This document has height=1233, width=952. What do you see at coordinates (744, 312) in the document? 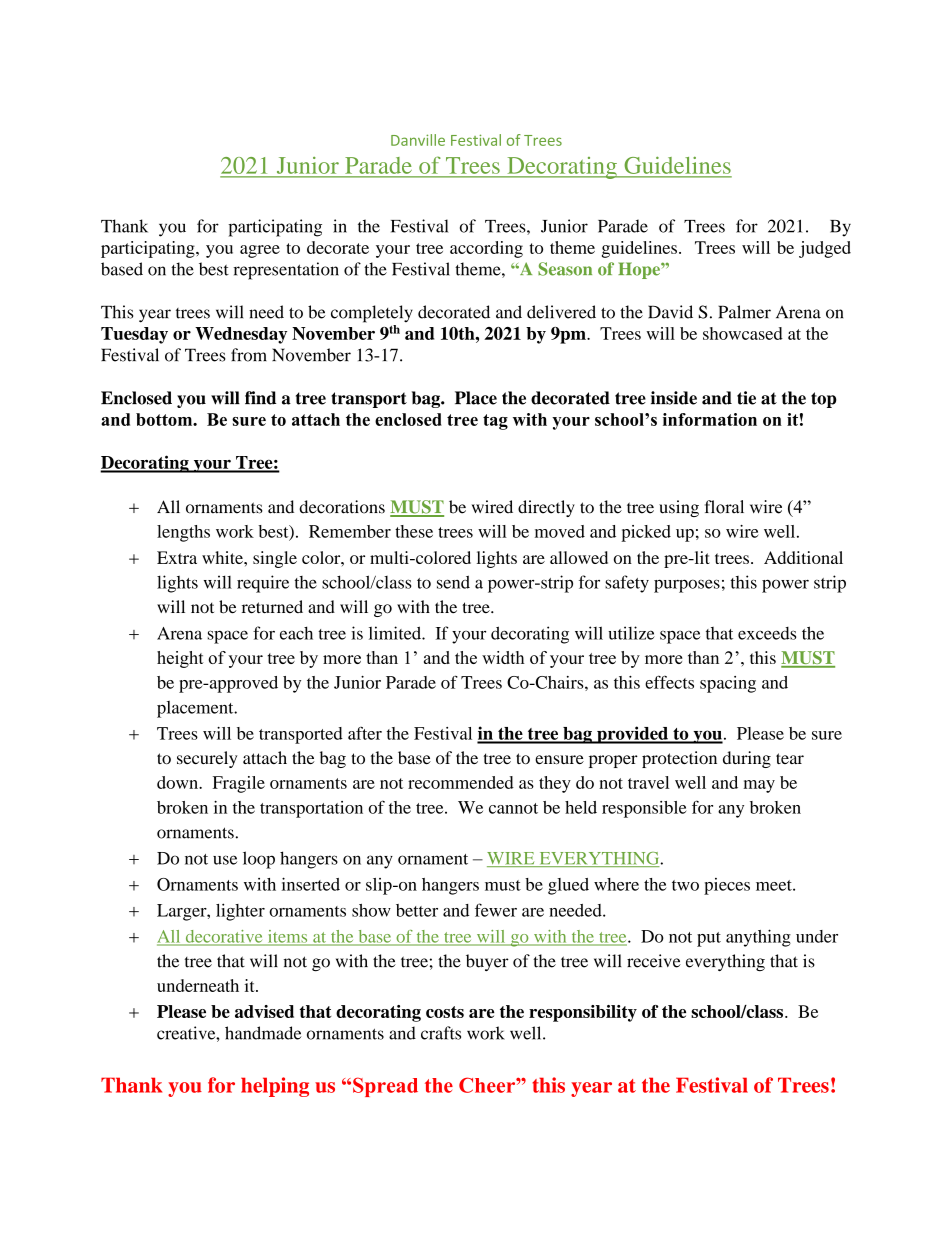
I see `Palmer` at bounding box center [744, 312].
